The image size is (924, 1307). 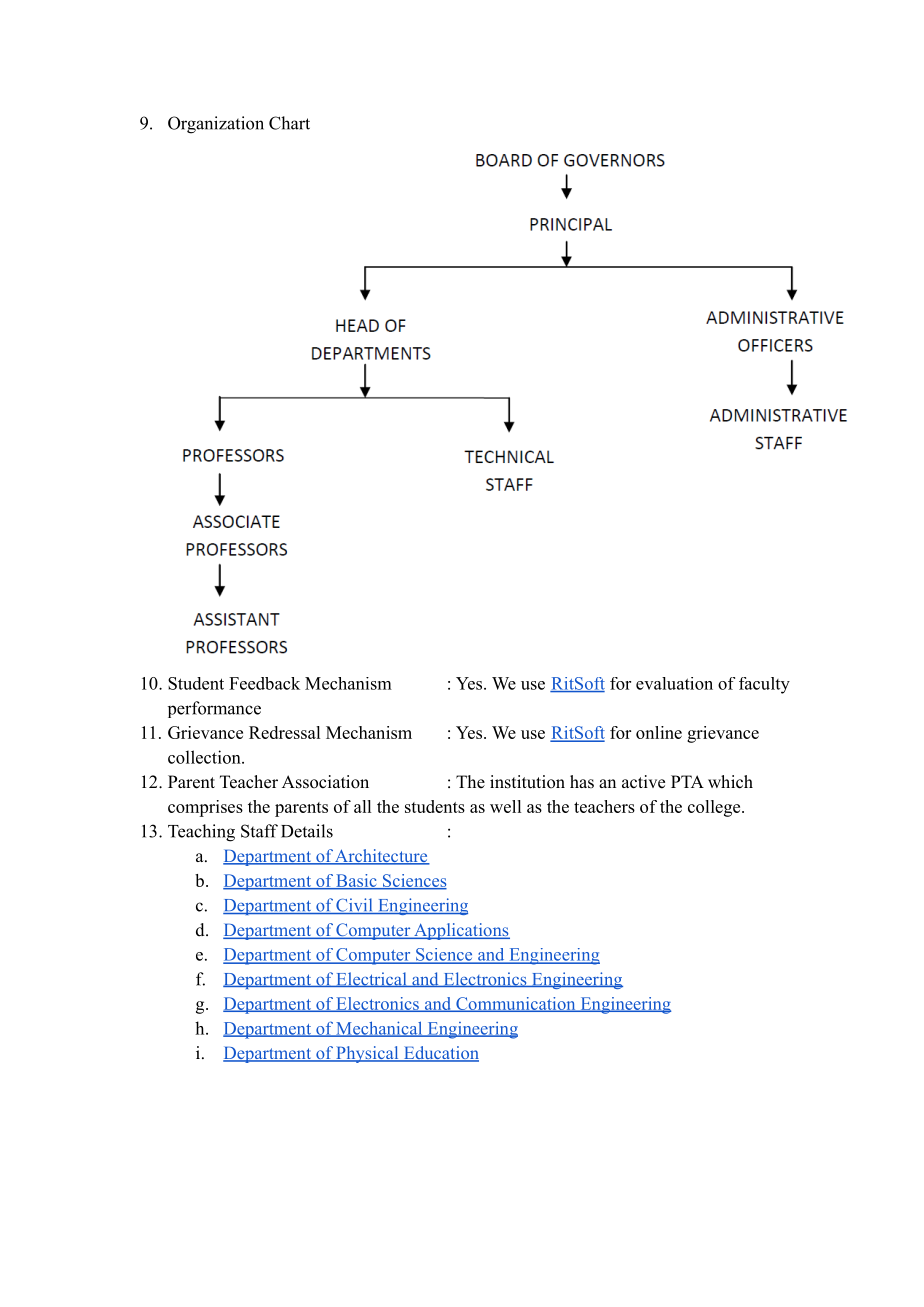 I want to click on evaluation, so click(x=674, y=683).
